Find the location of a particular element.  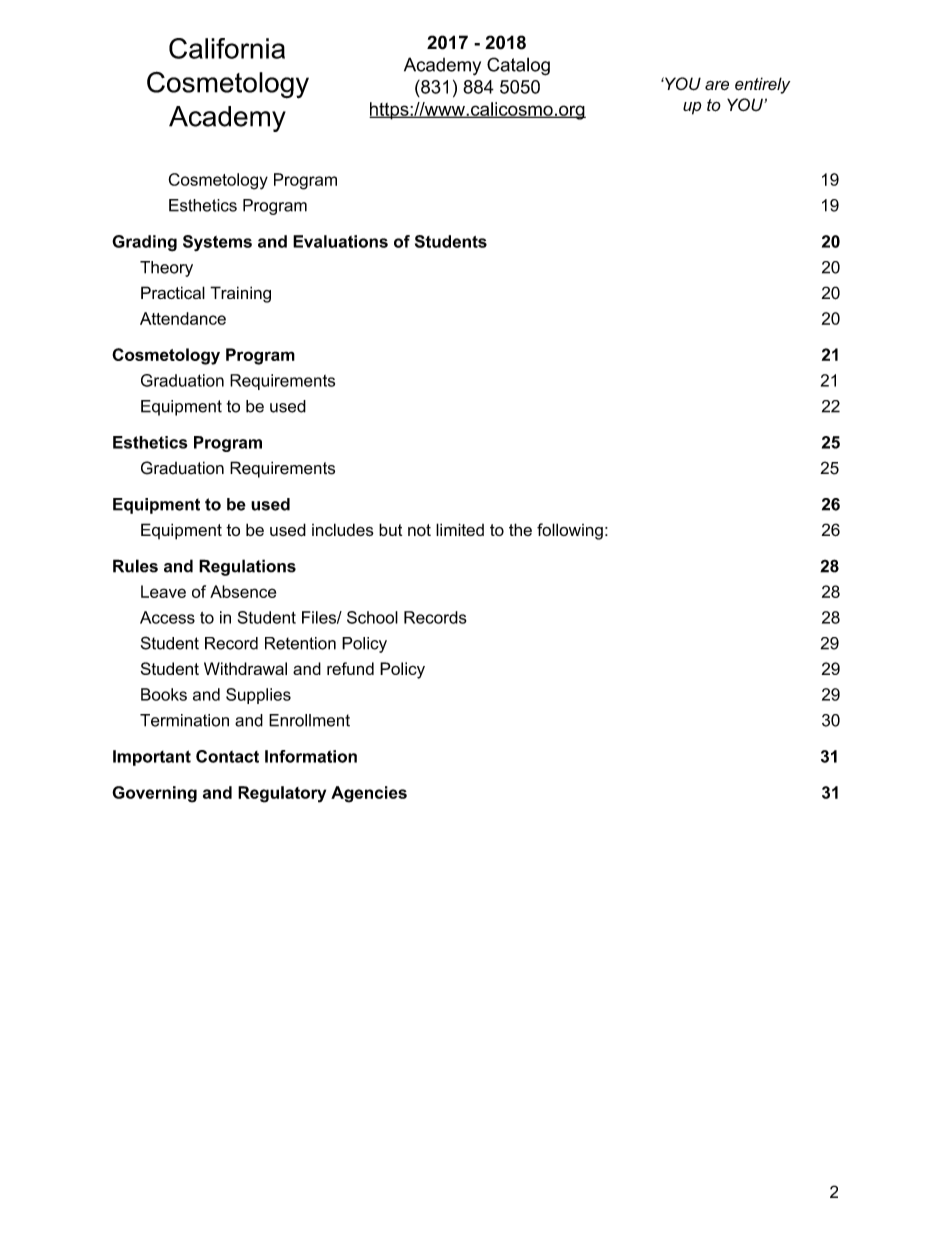

Attendance is located at coordinates (183, 318).
